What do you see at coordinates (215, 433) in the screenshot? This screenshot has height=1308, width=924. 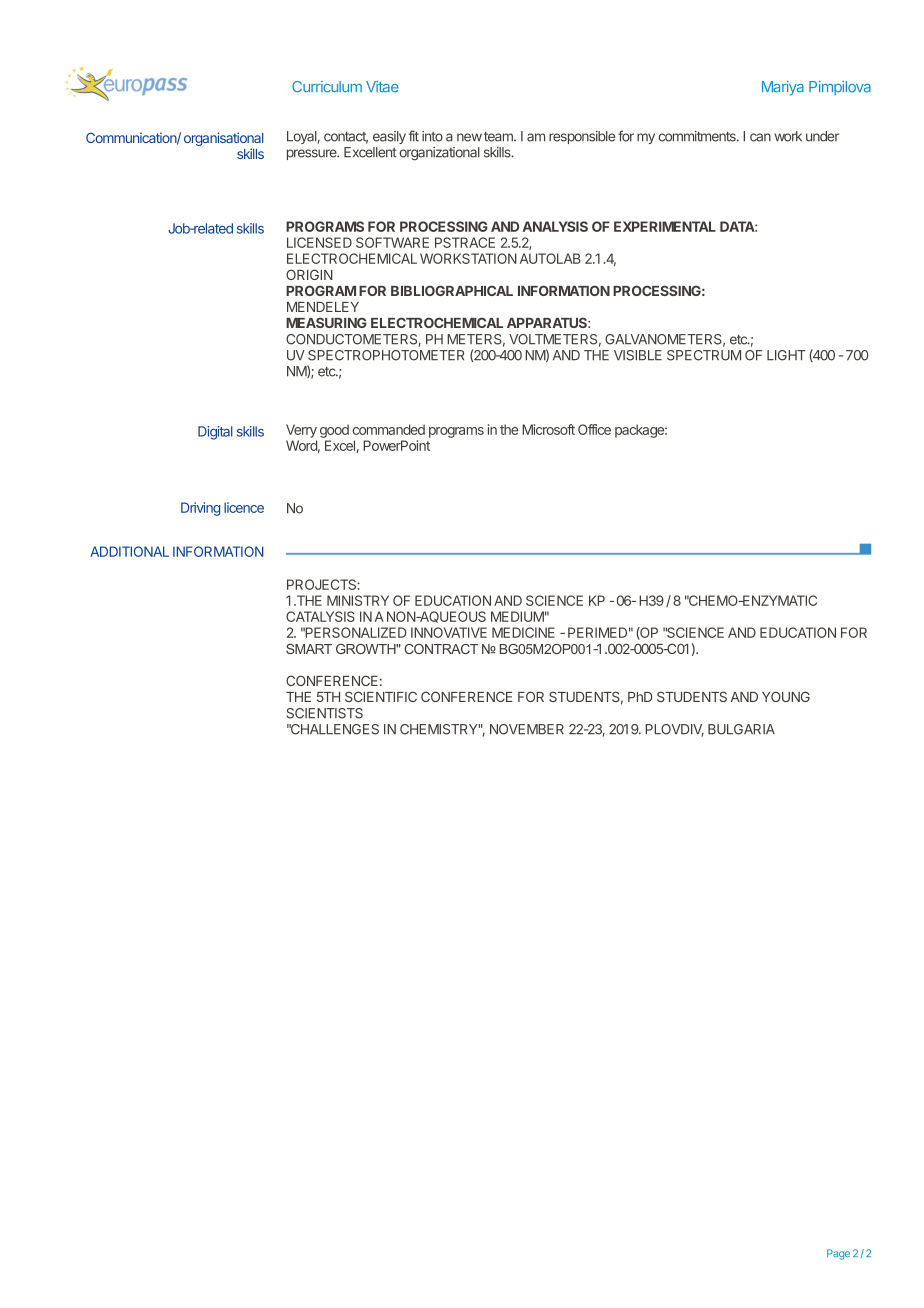 I see `Digital` at bounding box center [215, 433].
